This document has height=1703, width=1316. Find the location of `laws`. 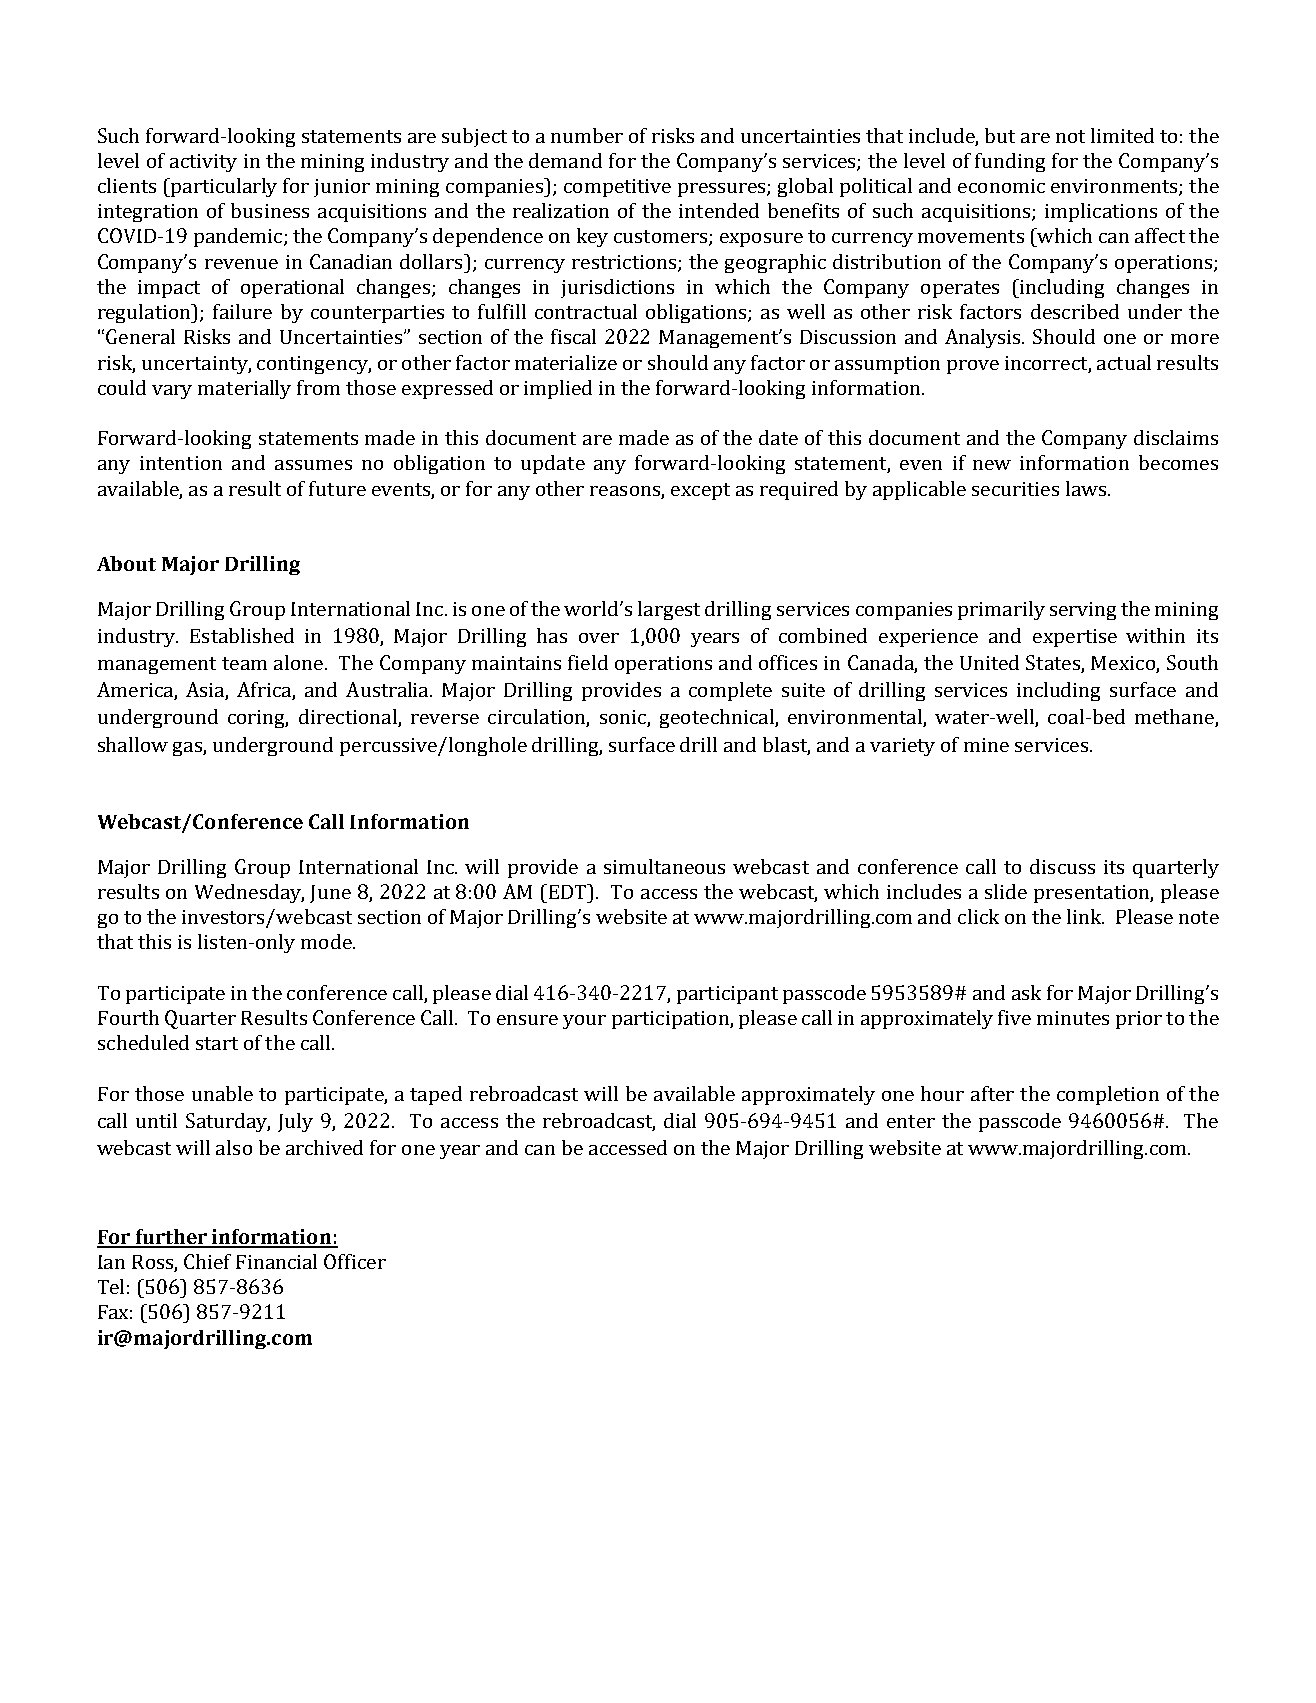

laws is located at coordinates (1086, 488).
